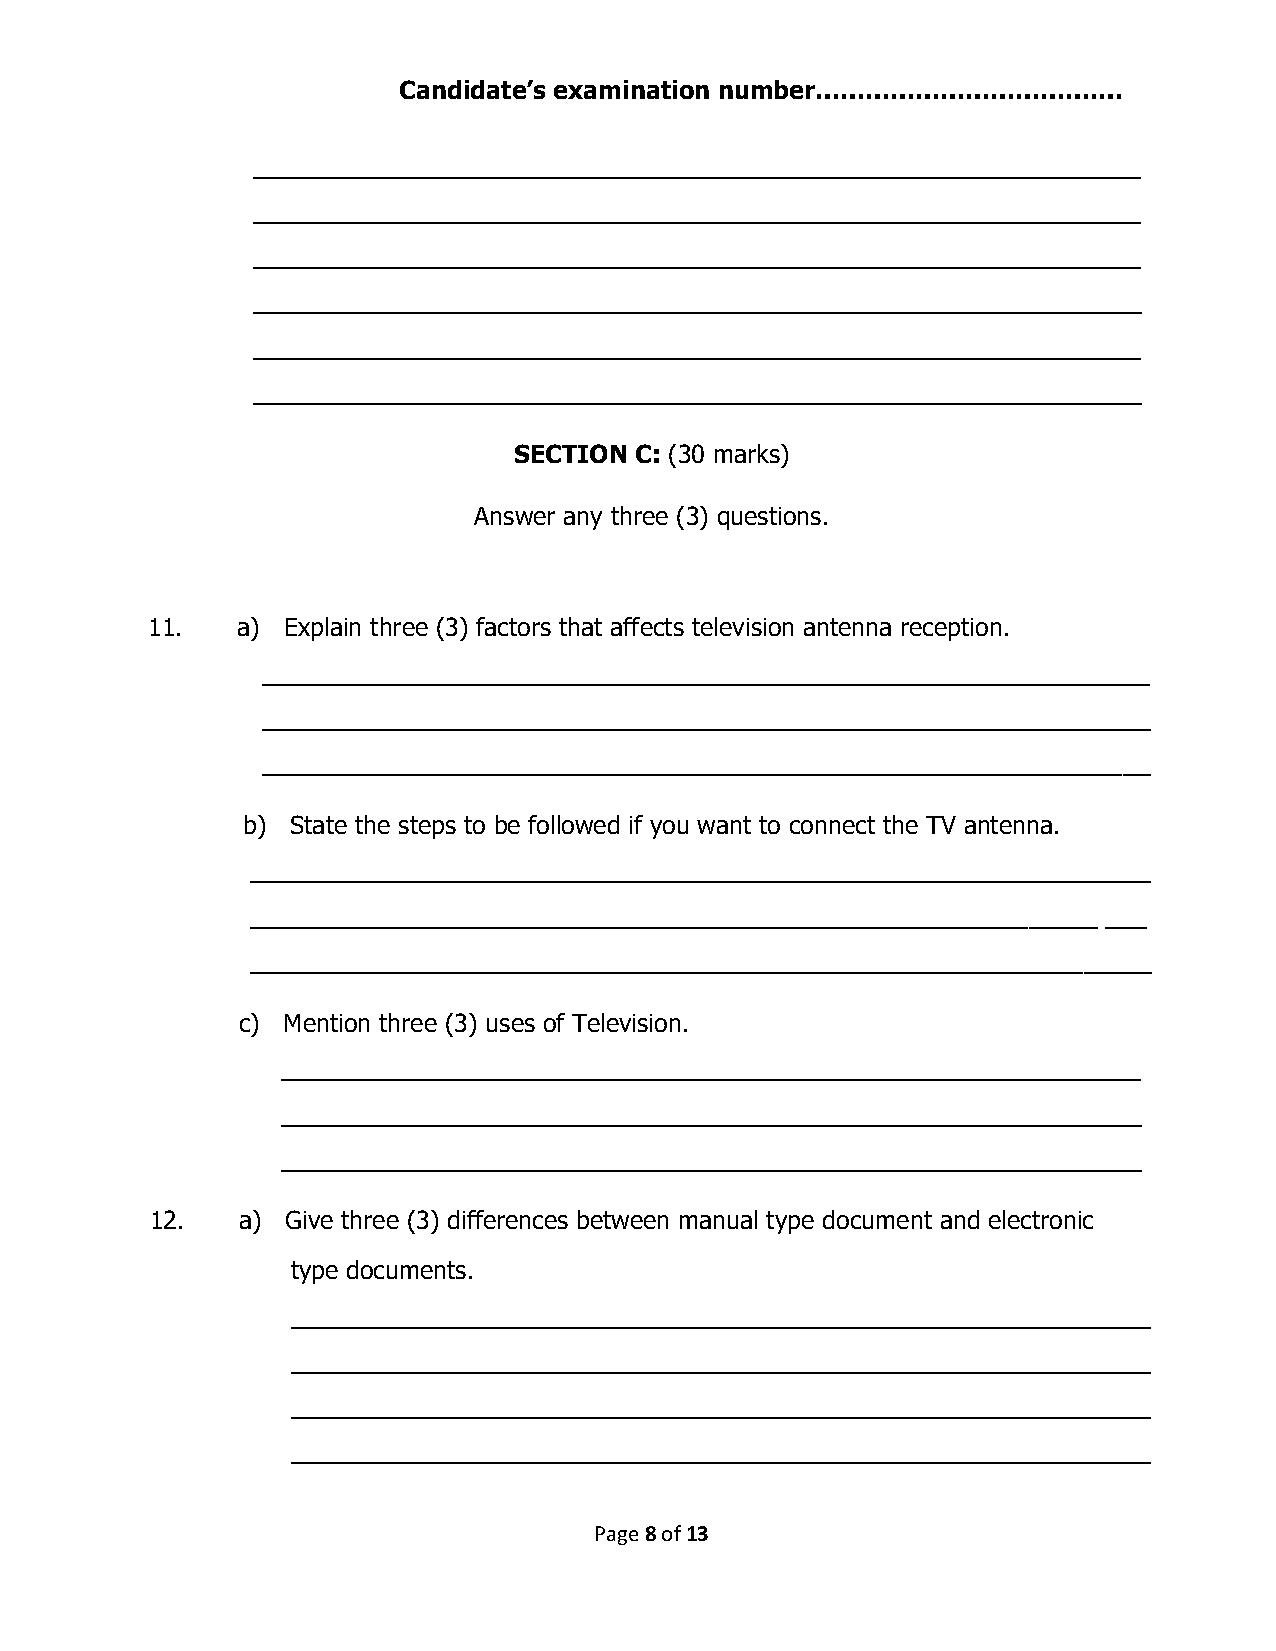  Describe the element at coordinates (508, 1219) in the page. I see `differences` at that location.
